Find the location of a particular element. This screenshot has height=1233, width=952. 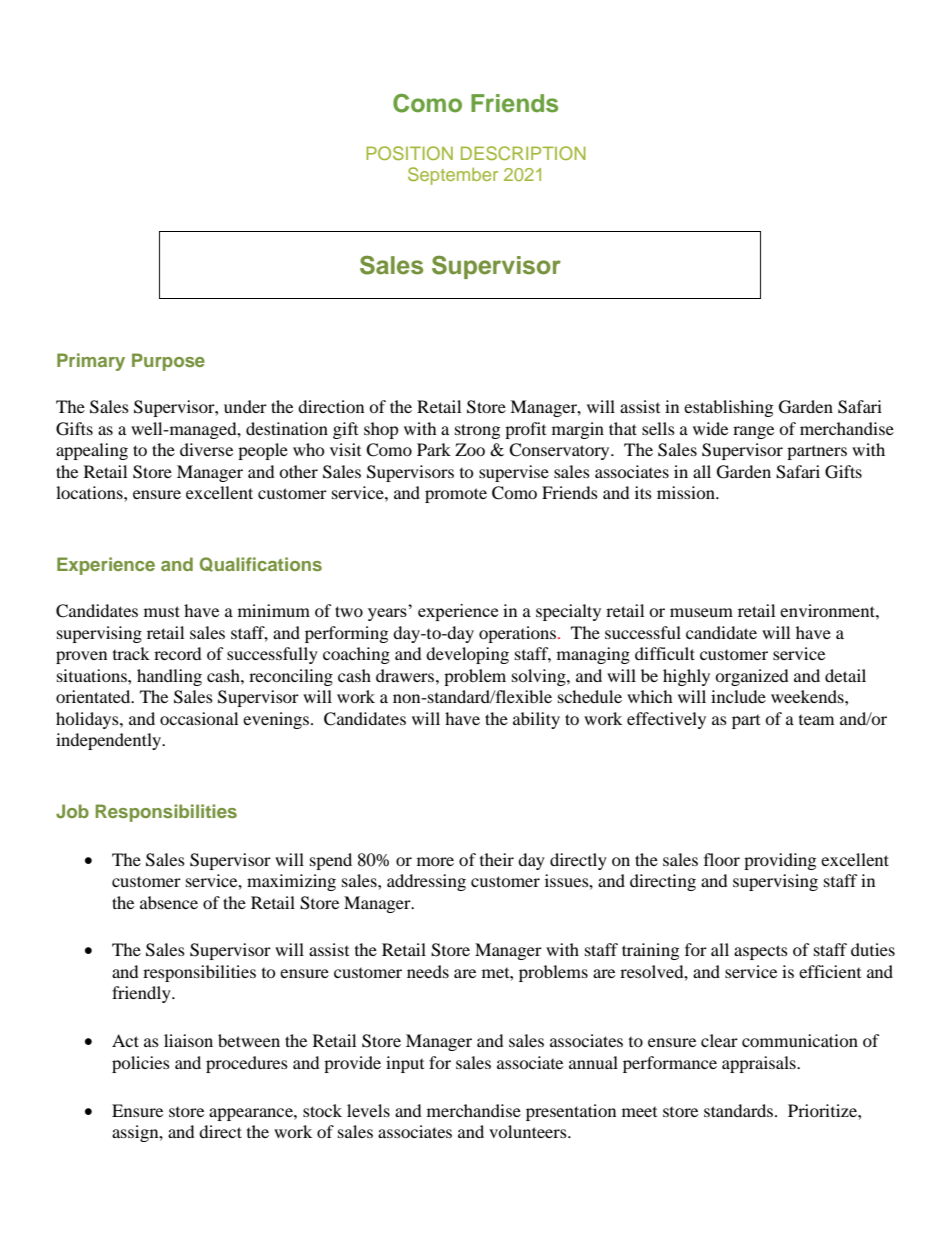

absence is located at coordinates (169, 902).
